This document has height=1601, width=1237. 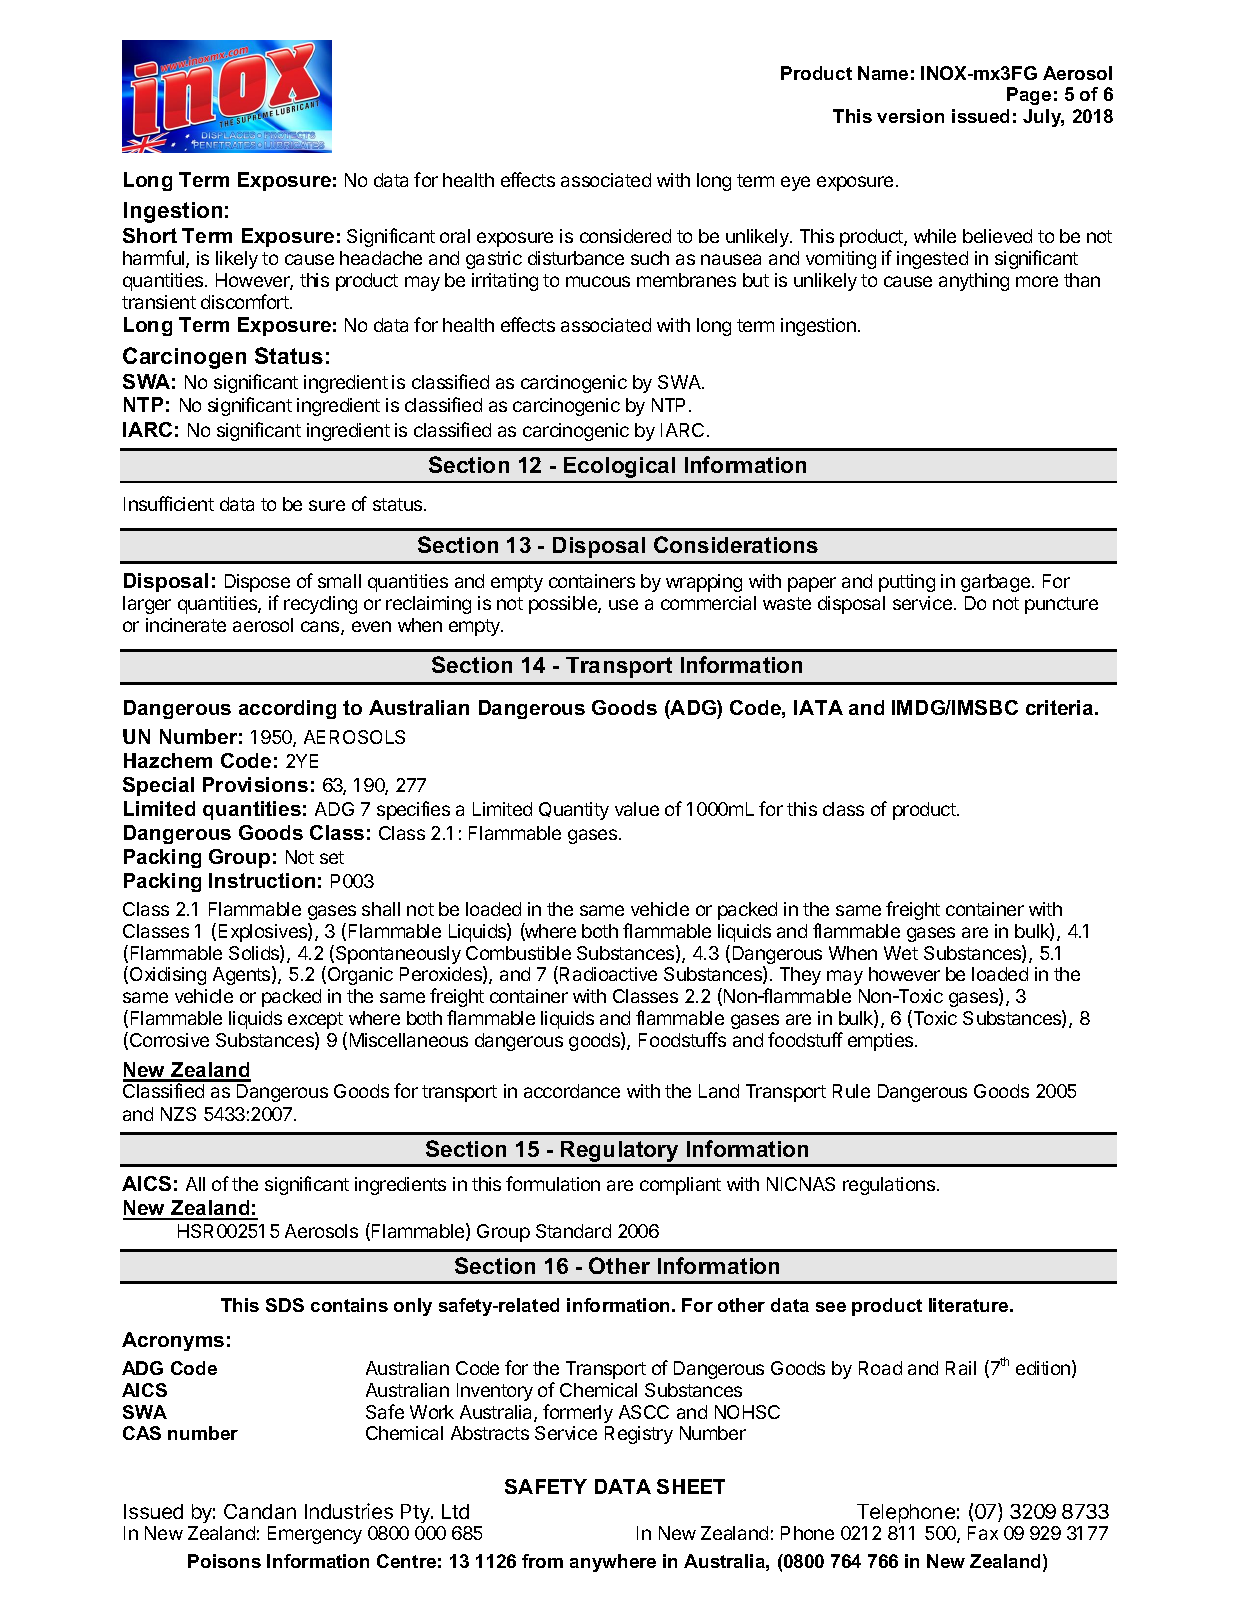 What do you see at coordinates (983, 1533) in the document?
I see `Fax` at bounding box center [983, 1533].
